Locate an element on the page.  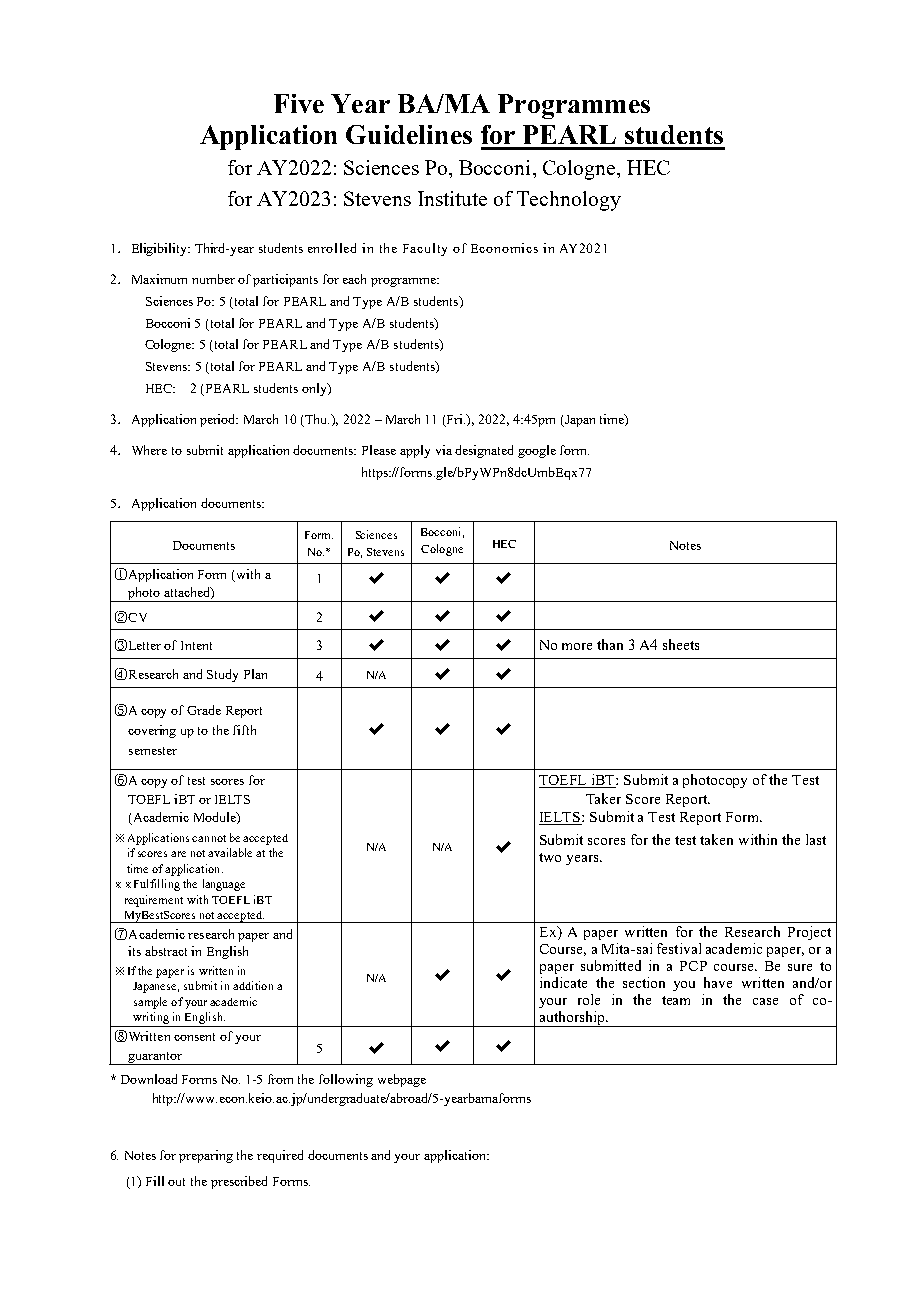
preparing is located at coordinates (206, 1156).
